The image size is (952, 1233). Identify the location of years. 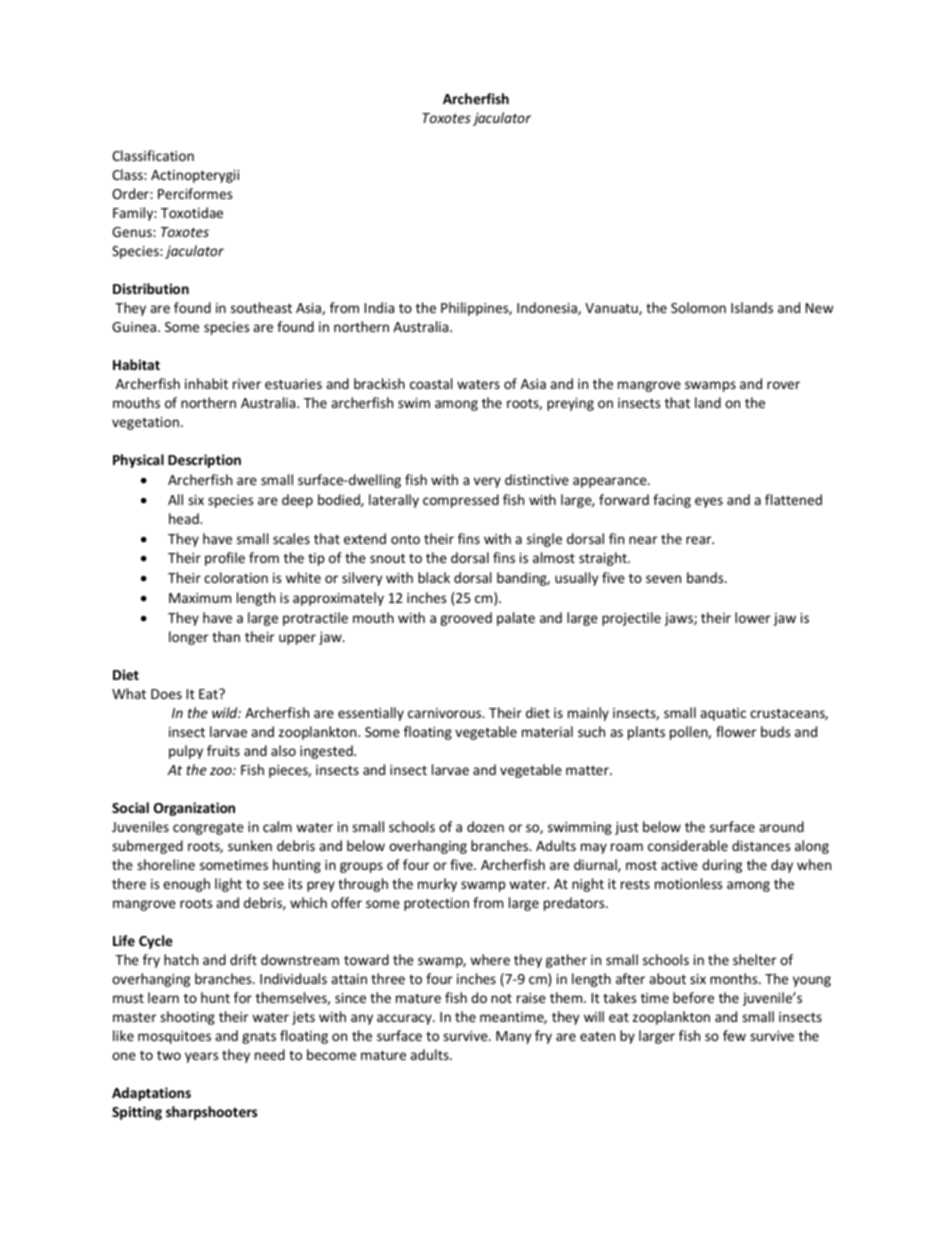
(201, 1057).
